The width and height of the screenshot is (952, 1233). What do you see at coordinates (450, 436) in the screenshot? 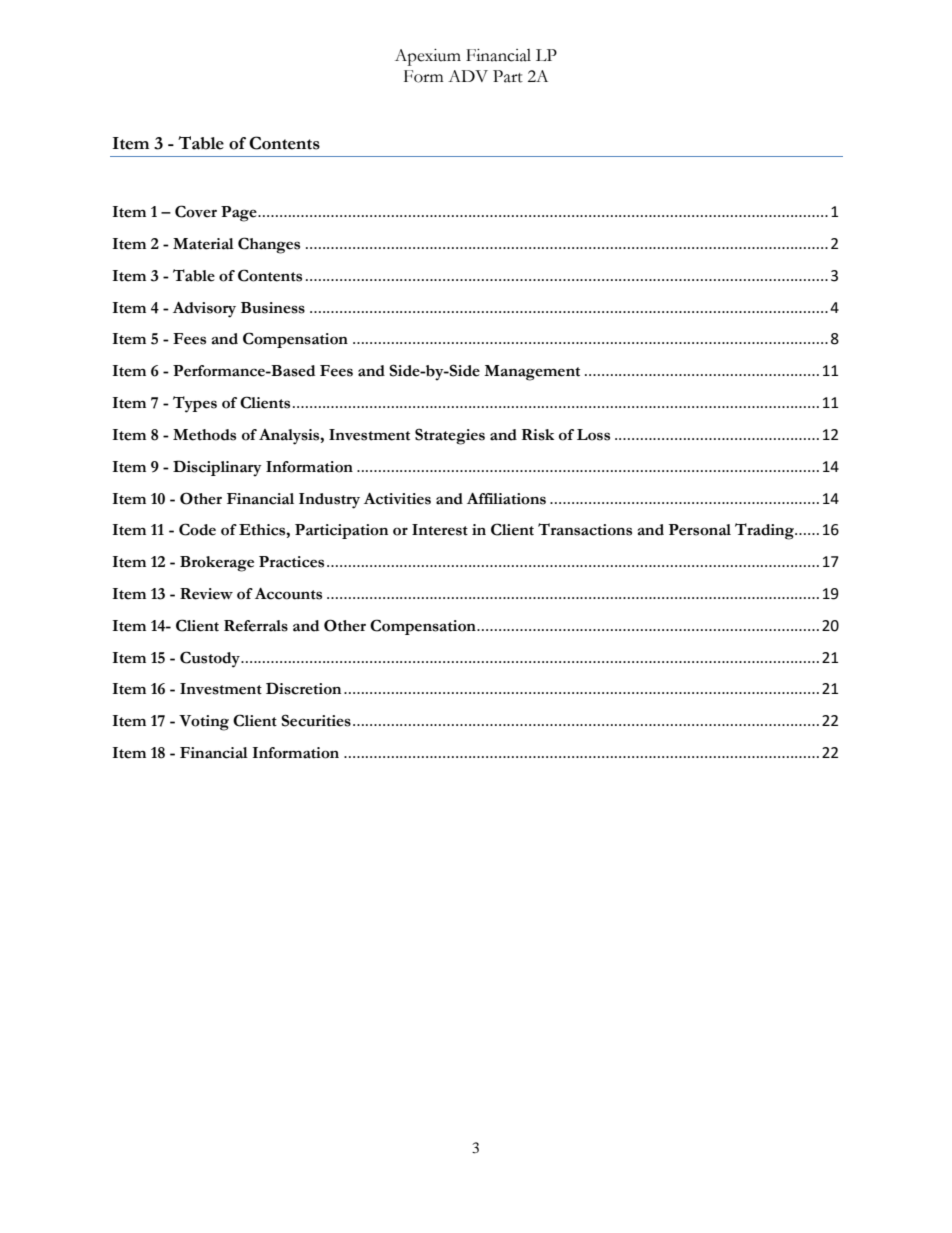
I see `Strategies` at bounding box center [450, 436].
